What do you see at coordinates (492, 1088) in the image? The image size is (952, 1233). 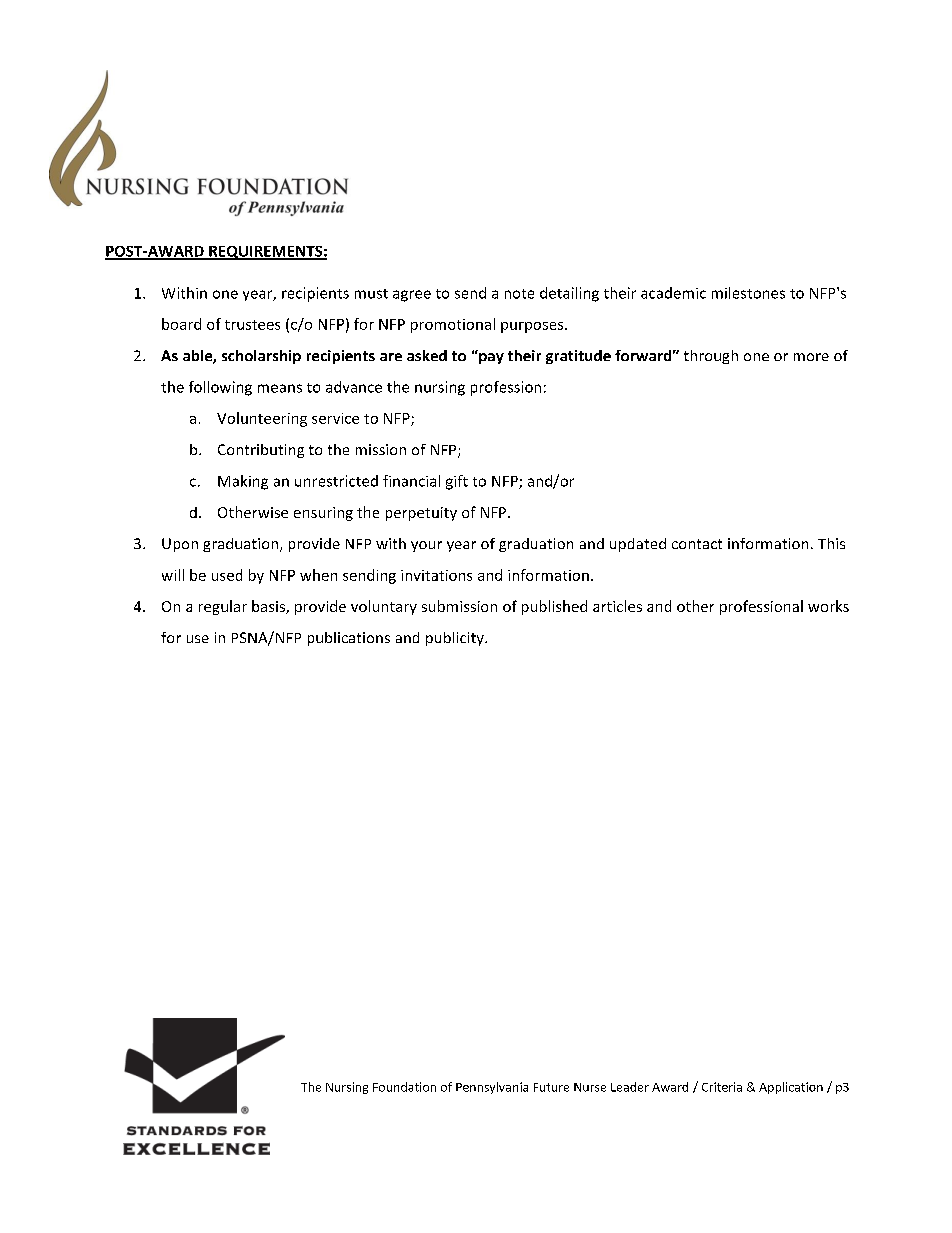 I see `Pennsylvania` at bounding box center [492, 1088].
